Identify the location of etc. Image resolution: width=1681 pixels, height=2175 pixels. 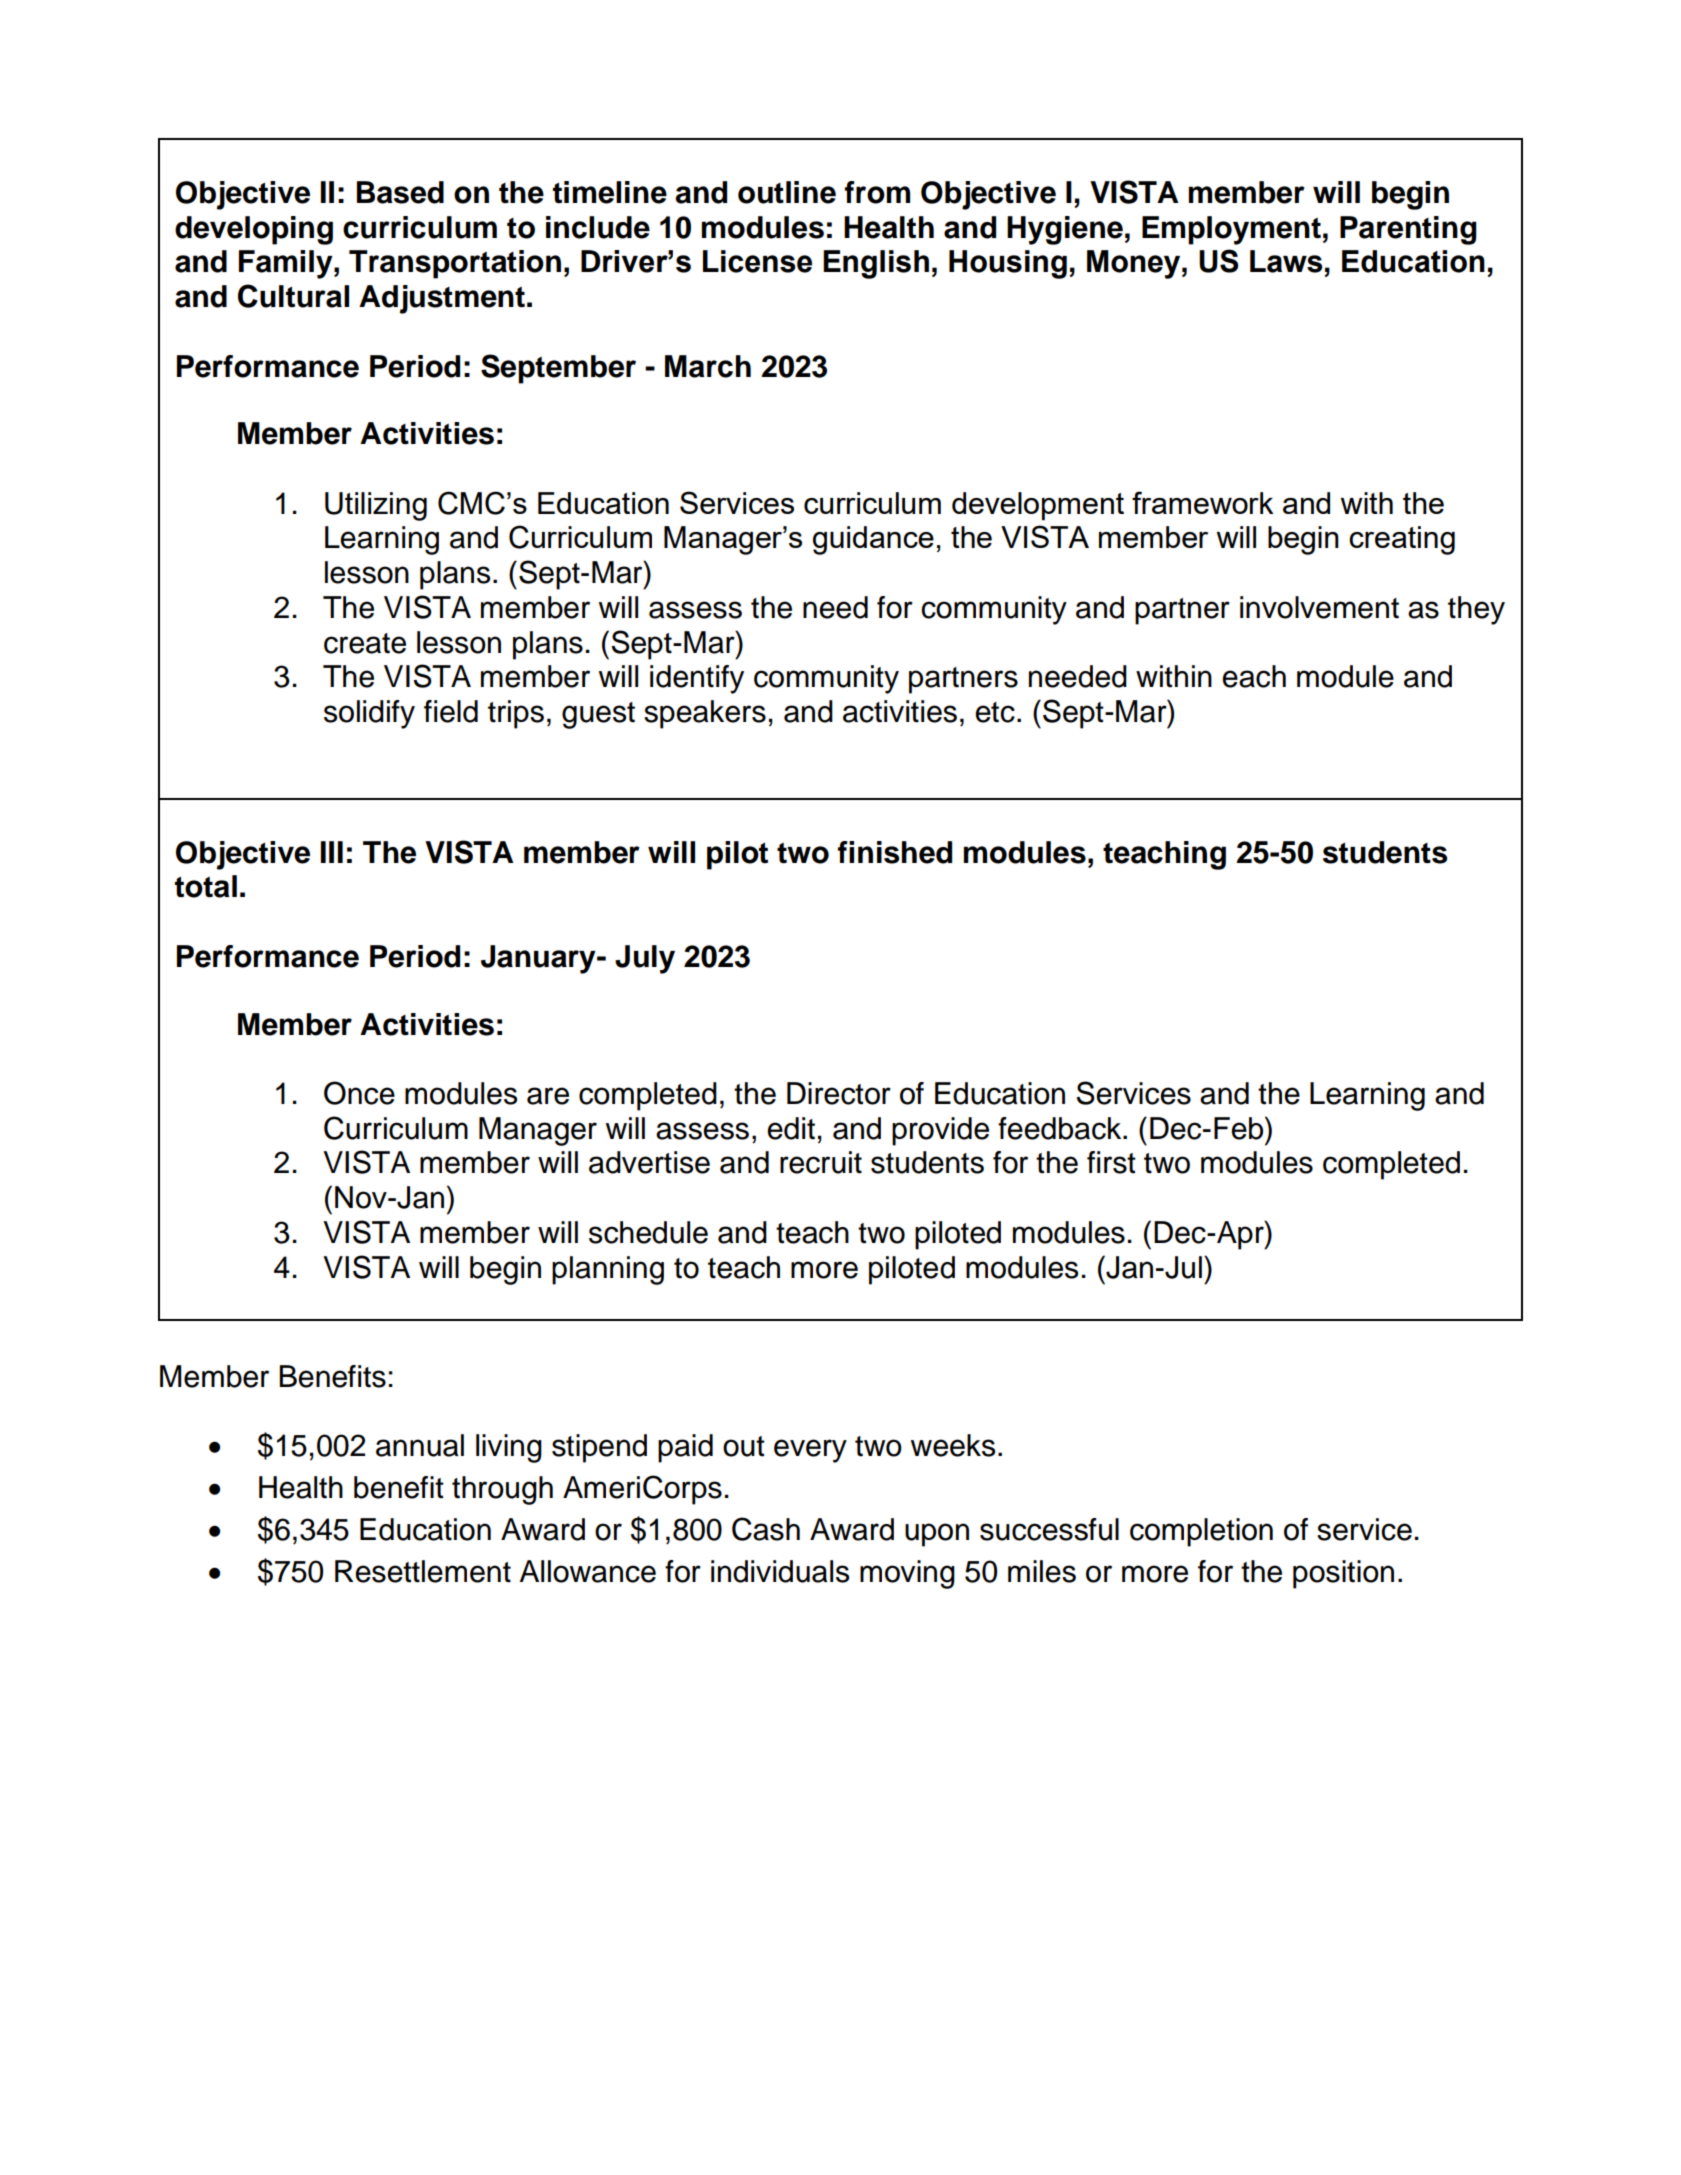
(995, 712).
